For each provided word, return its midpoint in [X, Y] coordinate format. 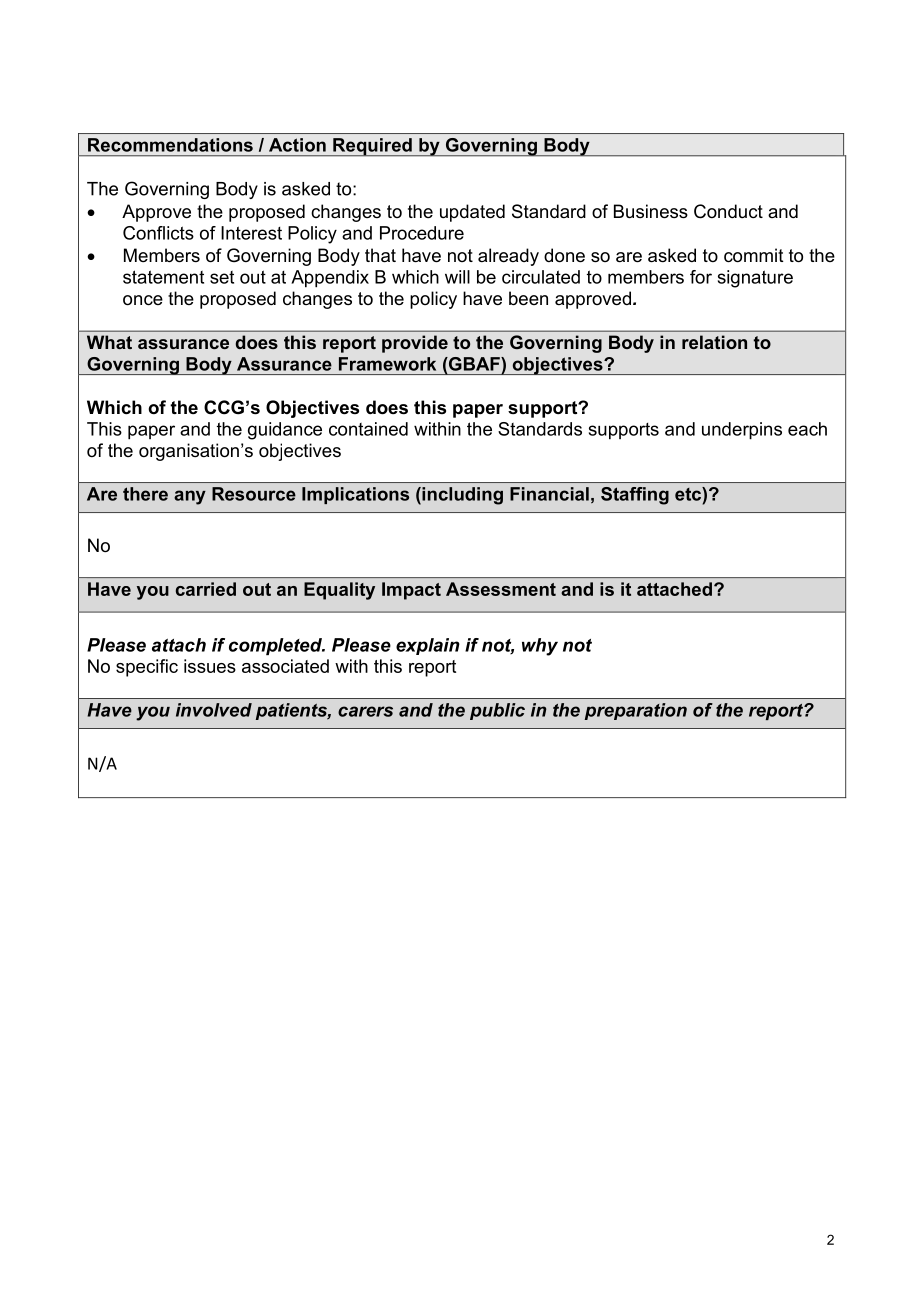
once [143, 300]
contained [368, 429]
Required [372, 147]
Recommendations [170, 145]
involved [214, 710]
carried [206, 589]
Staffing [635, 496]
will [457, 277]
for [701, 277]
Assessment [501, 589]
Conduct [728, 211]
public [497, 711]
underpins [742, 431]
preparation [636, 711]
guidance [285, 431]
